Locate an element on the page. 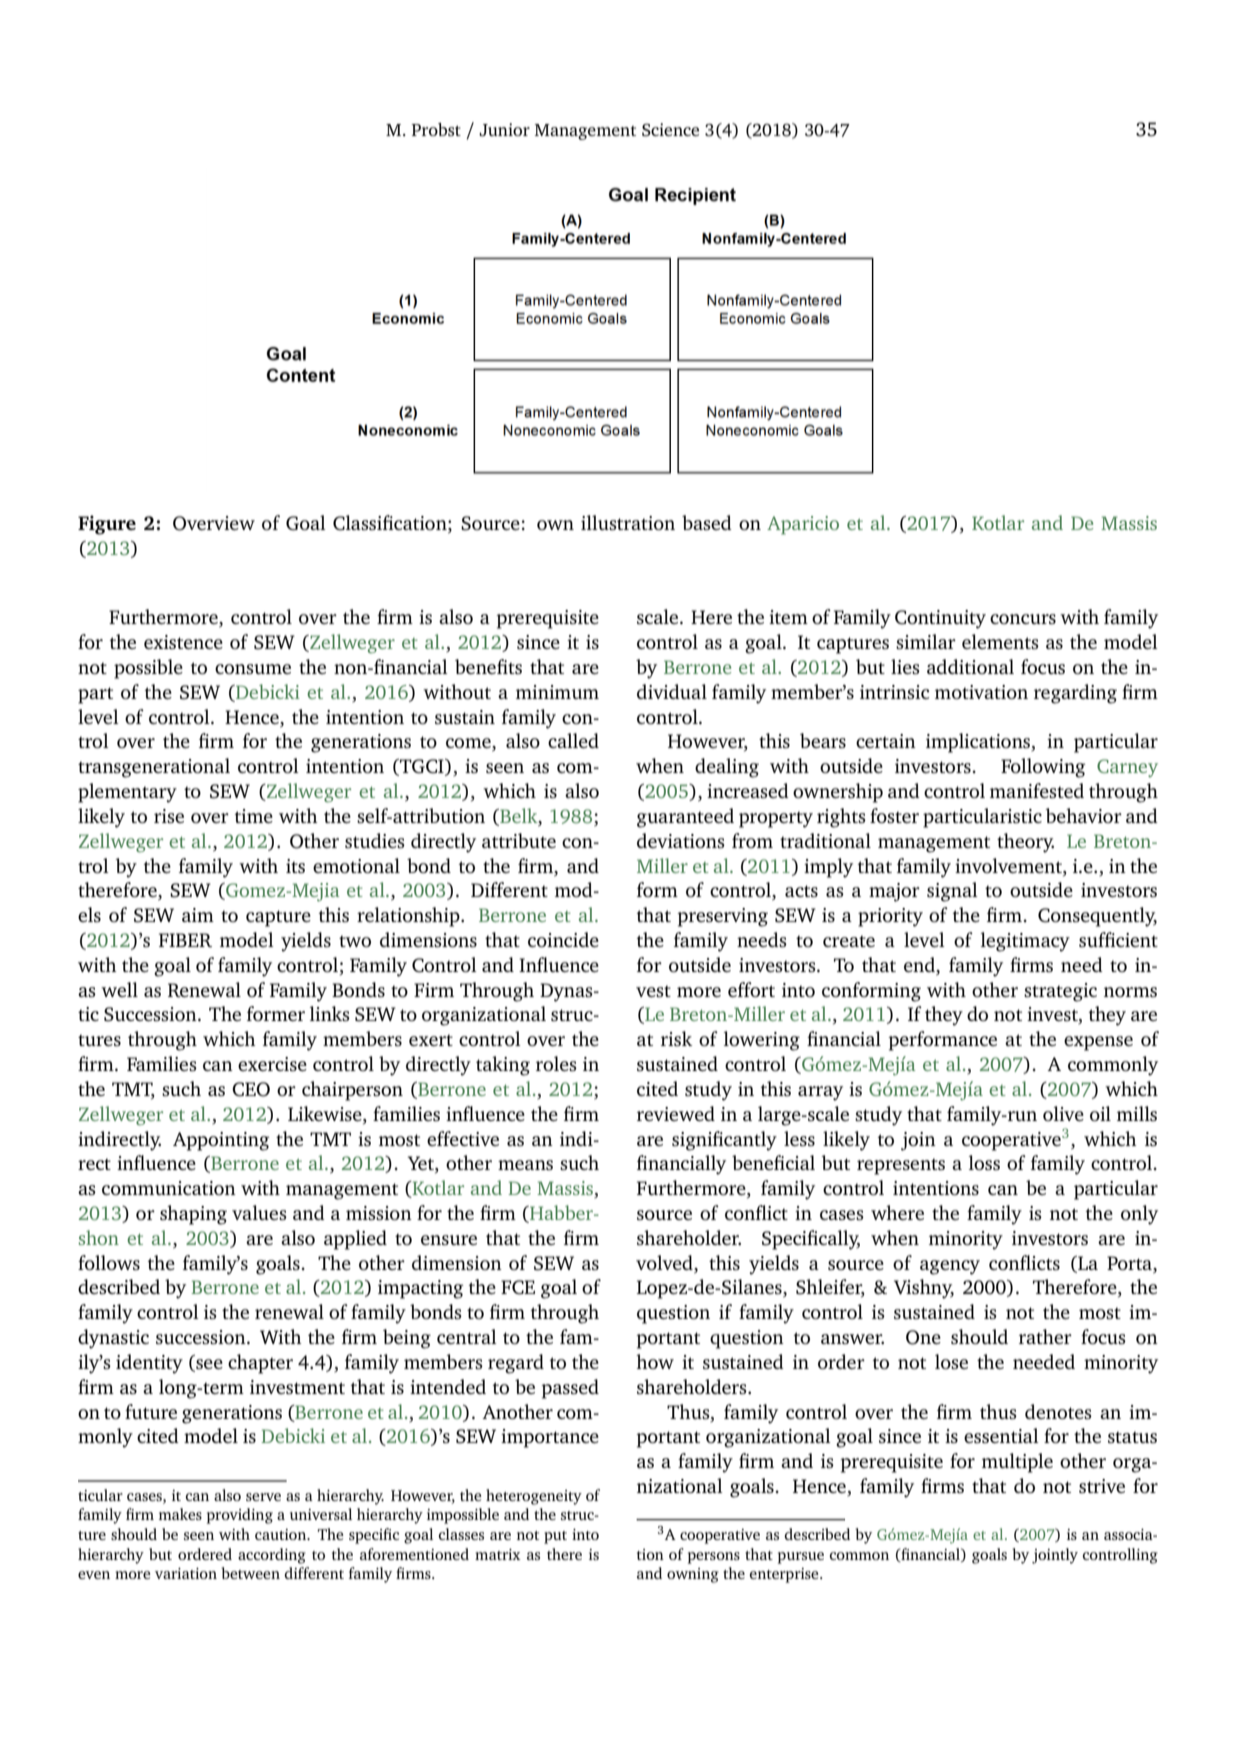  providing is located at coordinates (240, 1516).
